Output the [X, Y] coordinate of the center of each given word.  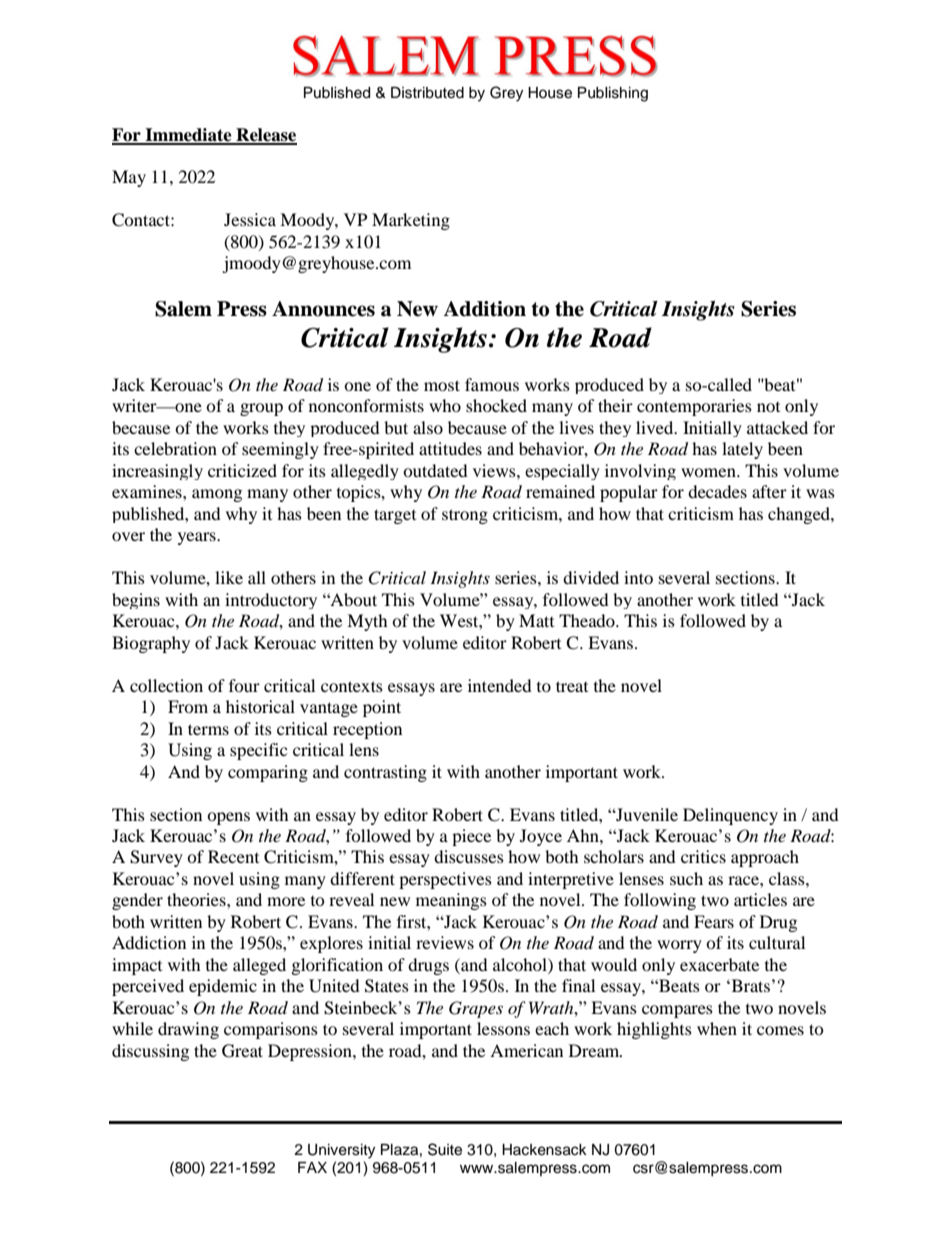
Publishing [613, 94]
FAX [312, 1167]
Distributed [427, 93]
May [129, 178]
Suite [445, 1149]
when [717, 1028]
